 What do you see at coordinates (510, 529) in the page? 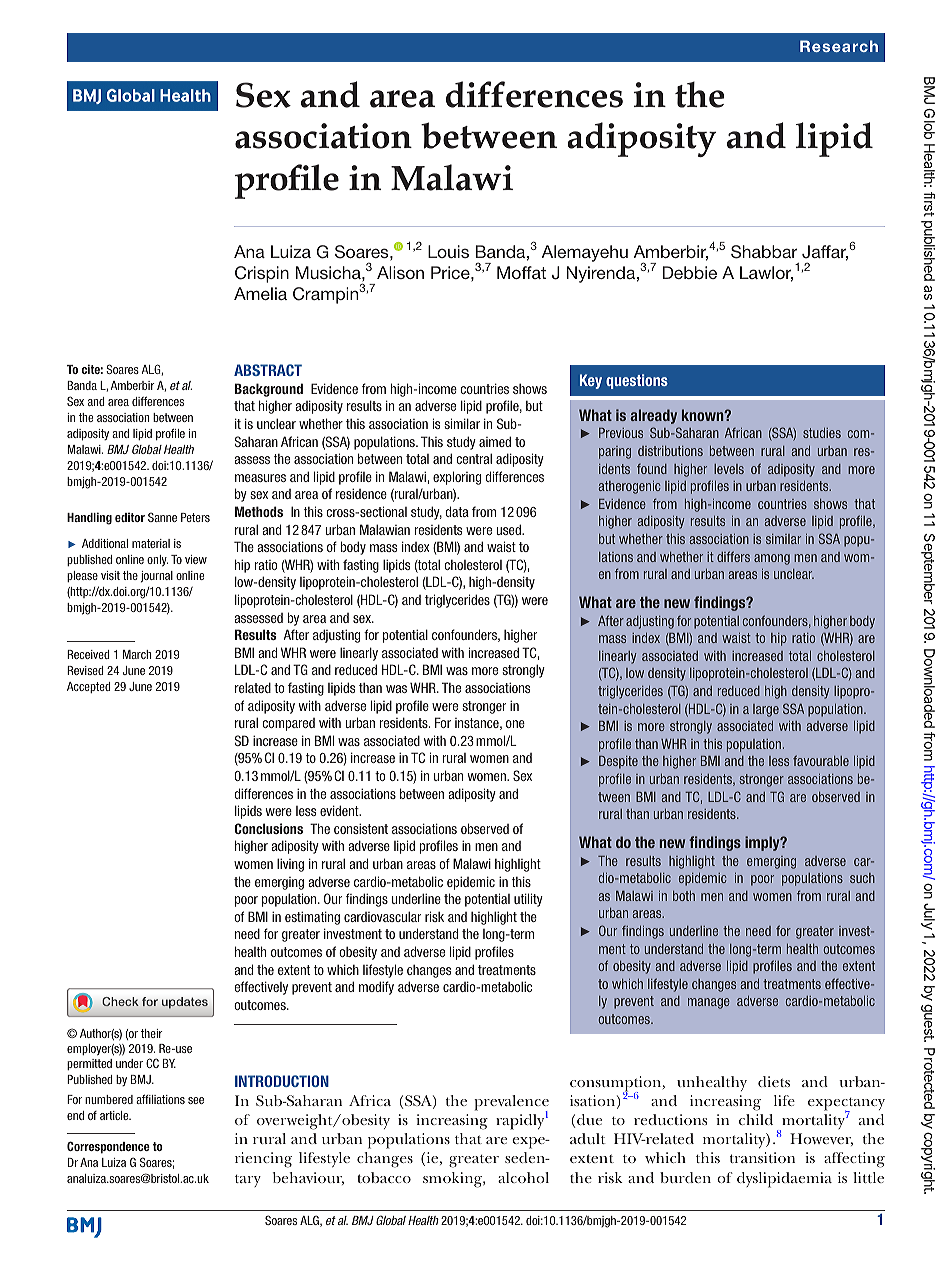
I see `used` at bounding box center [510, 529].
